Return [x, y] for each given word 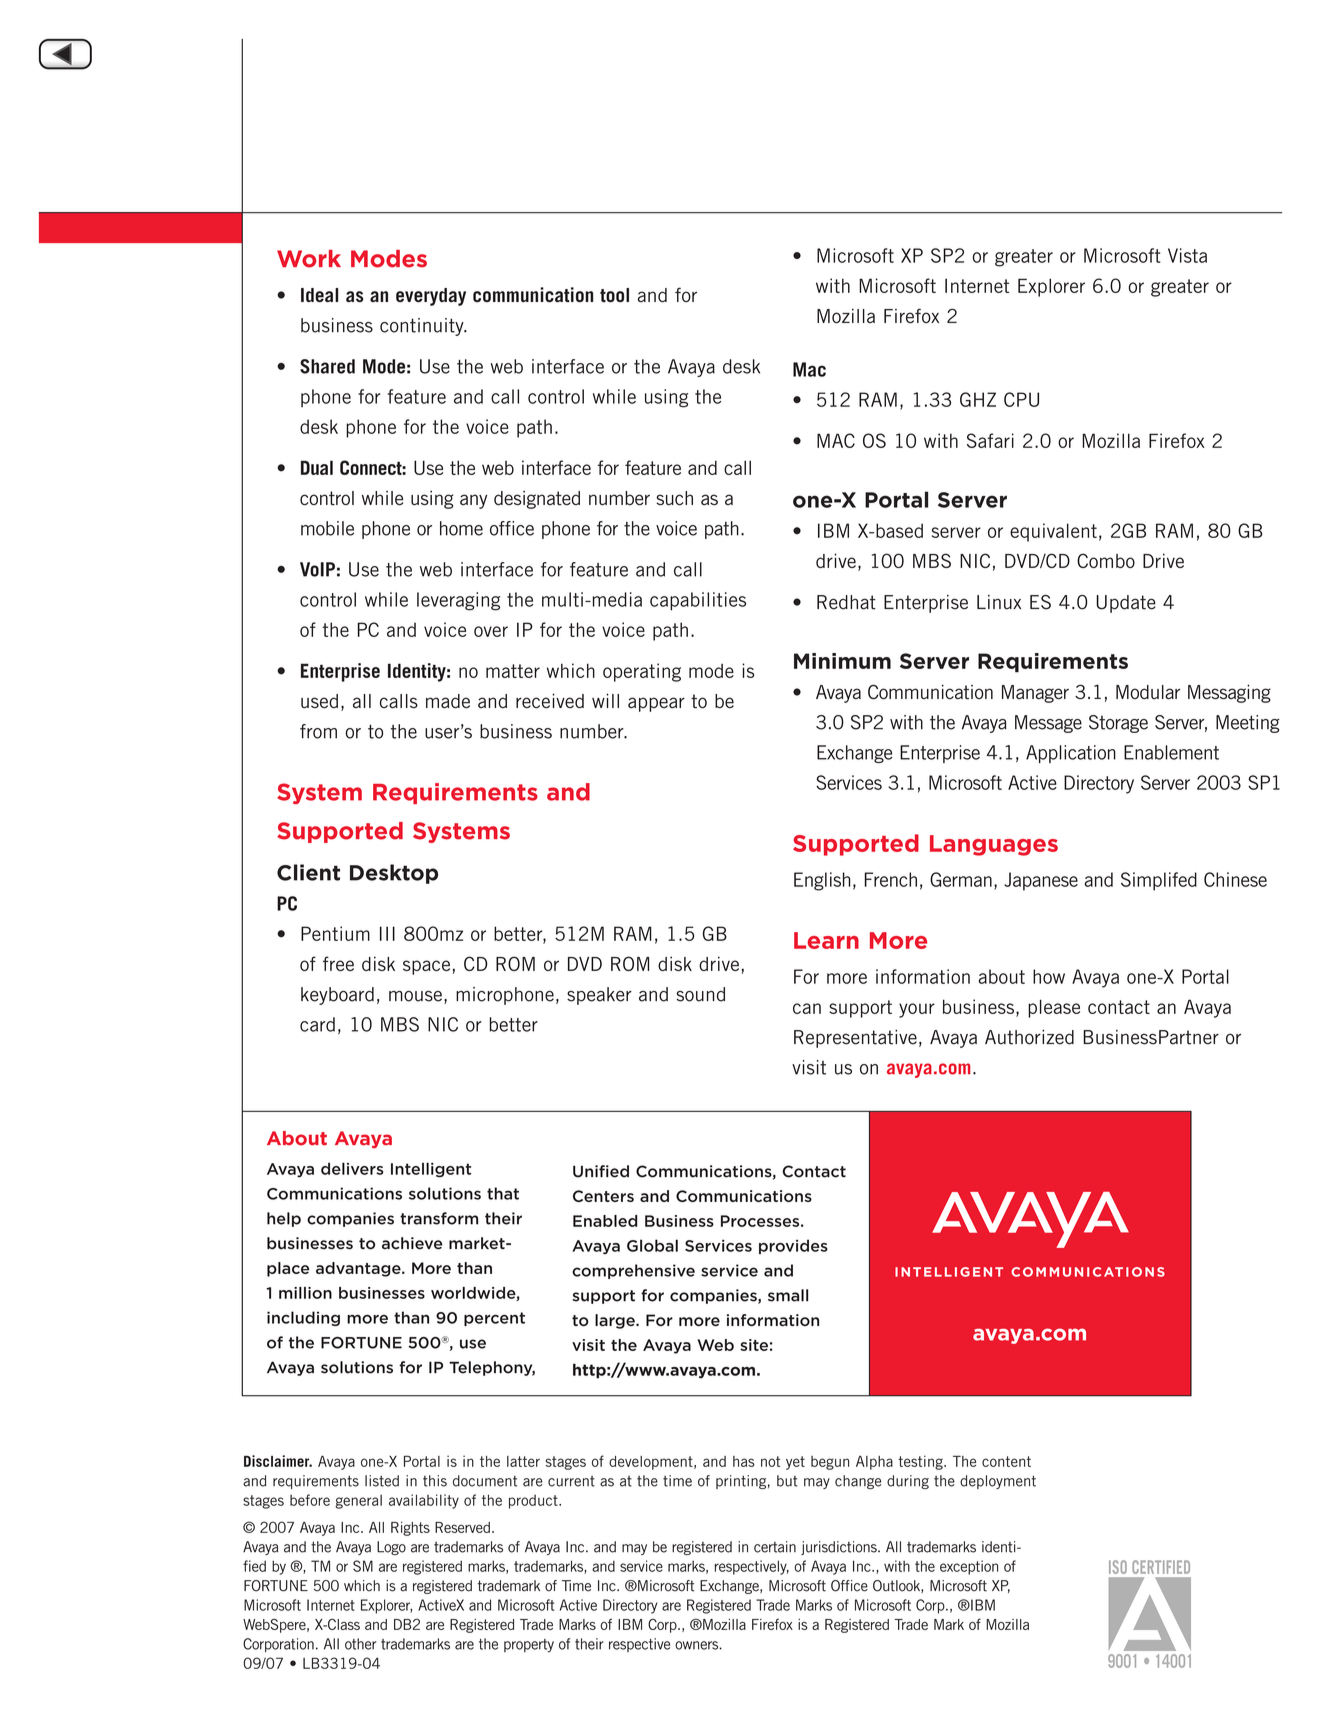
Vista [1187, 255]
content [1006, 1461]
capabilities [698, 601]
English [822, 881]
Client [308, 872]
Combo [1106, 560]
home [461, 528]
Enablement [1171, 752]
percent [494, 1319]
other [361, 1644]
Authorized [1029, 1037]
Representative [855, 1039]
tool [614, 295]
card [317, 1024]
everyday [431, 297]
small [788, 1295]
